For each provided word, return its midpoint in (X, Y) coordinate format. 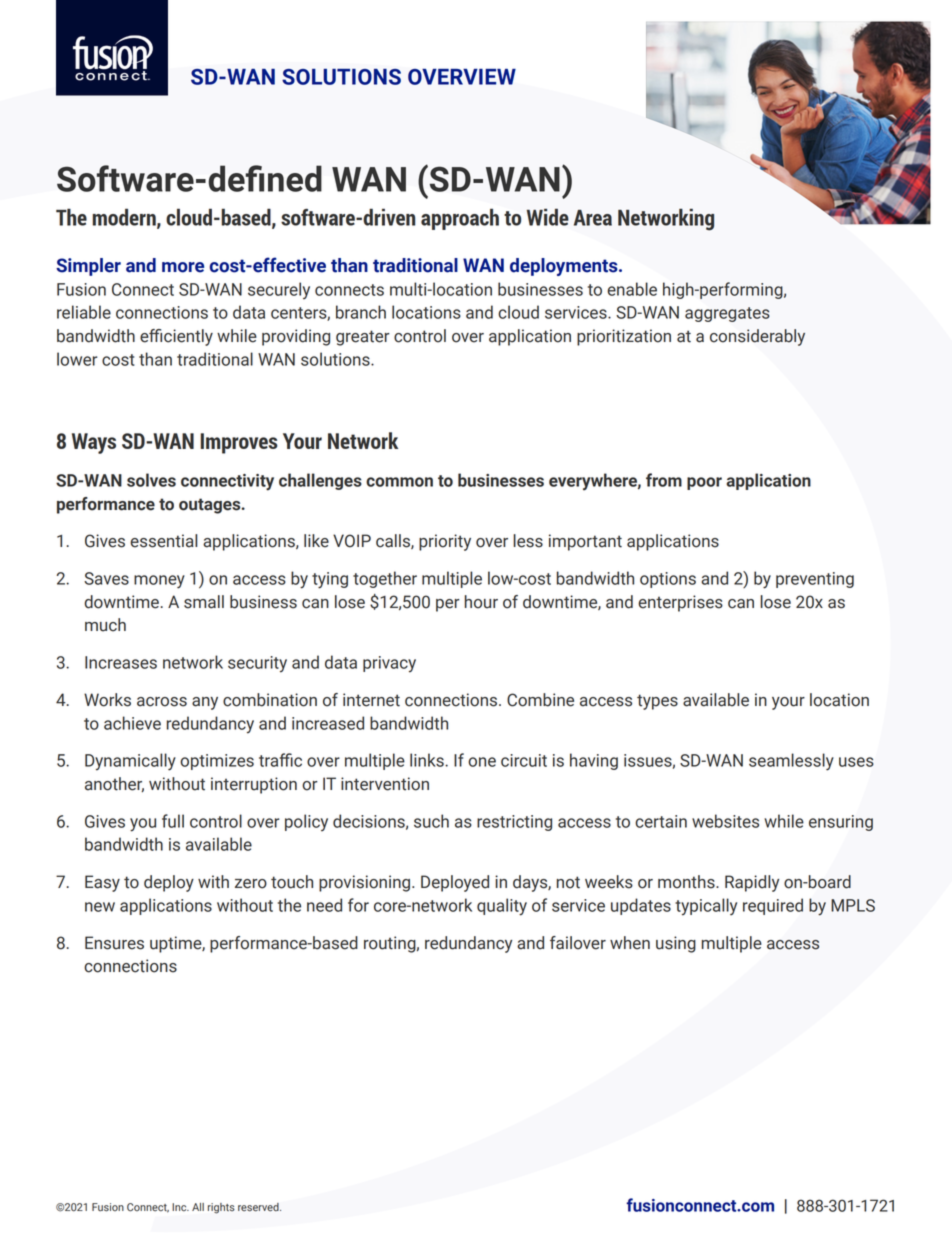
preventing (815, 580)
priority (445, 542)
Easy (102, 883)
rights (221, 1208)
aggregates (727, 314)
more (183, 267)
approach (460, 219)
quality (502, 907)
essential (163, 541)
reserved (259, 1207)
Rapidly (752, 883)
